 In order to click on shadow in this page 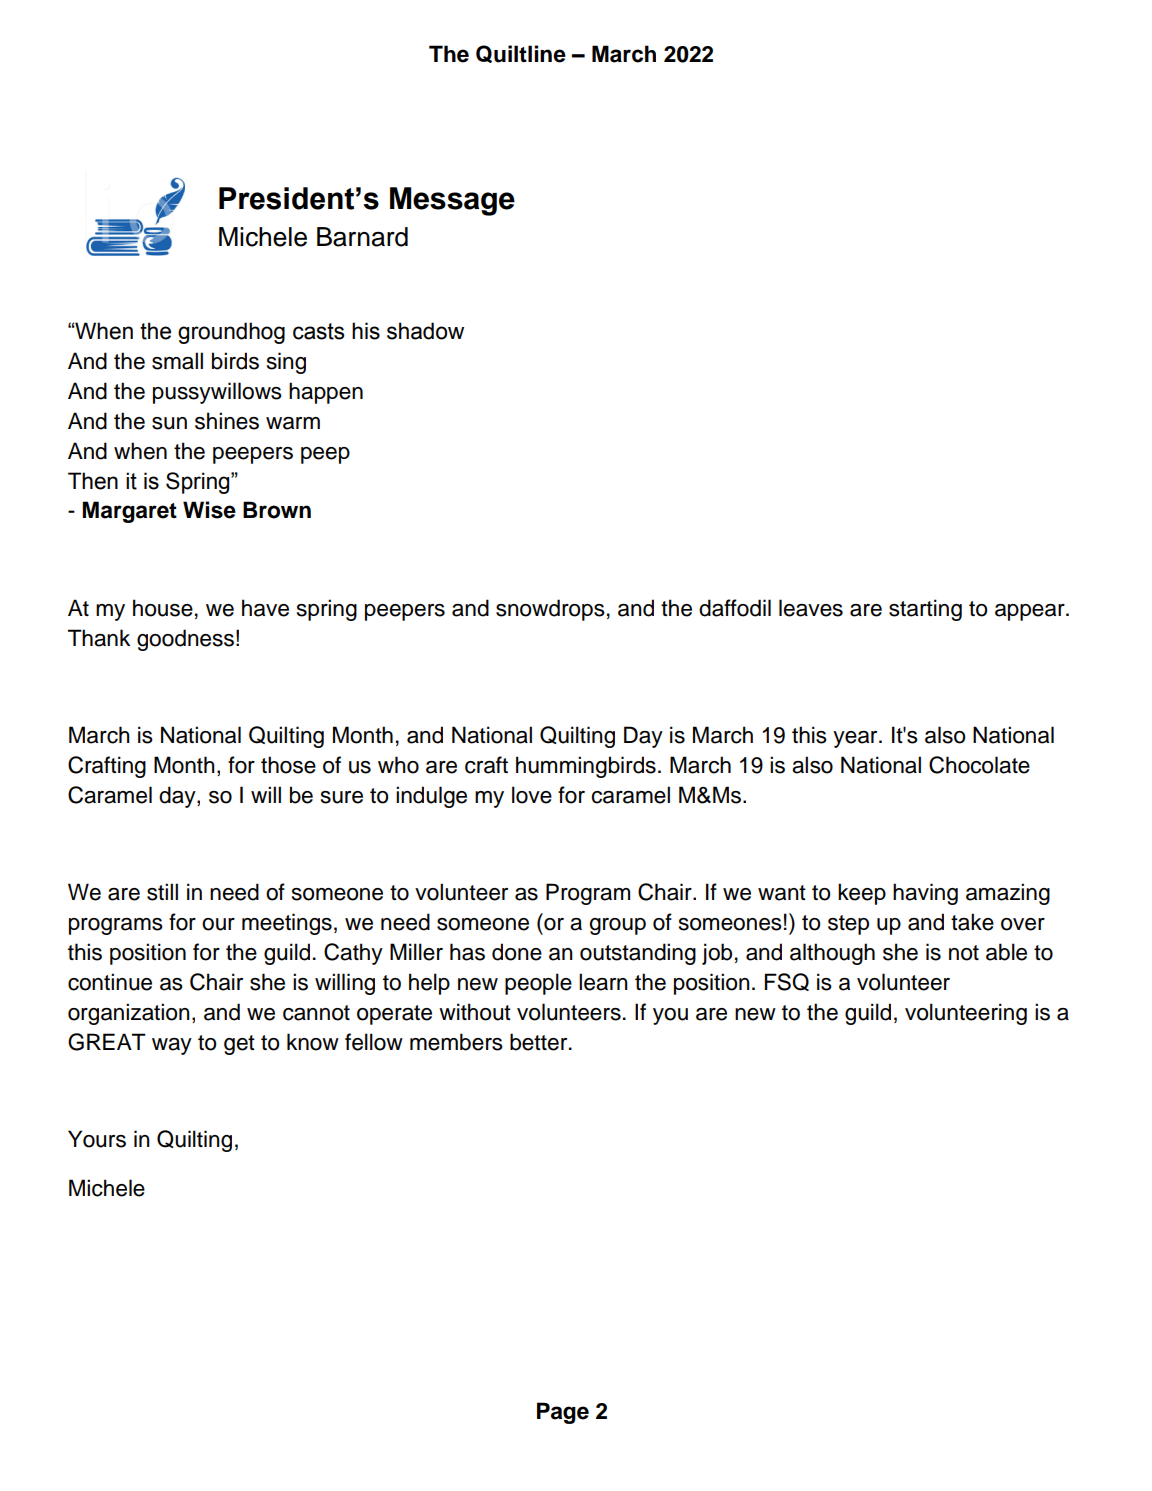, I will do `click(425, 331)`.
